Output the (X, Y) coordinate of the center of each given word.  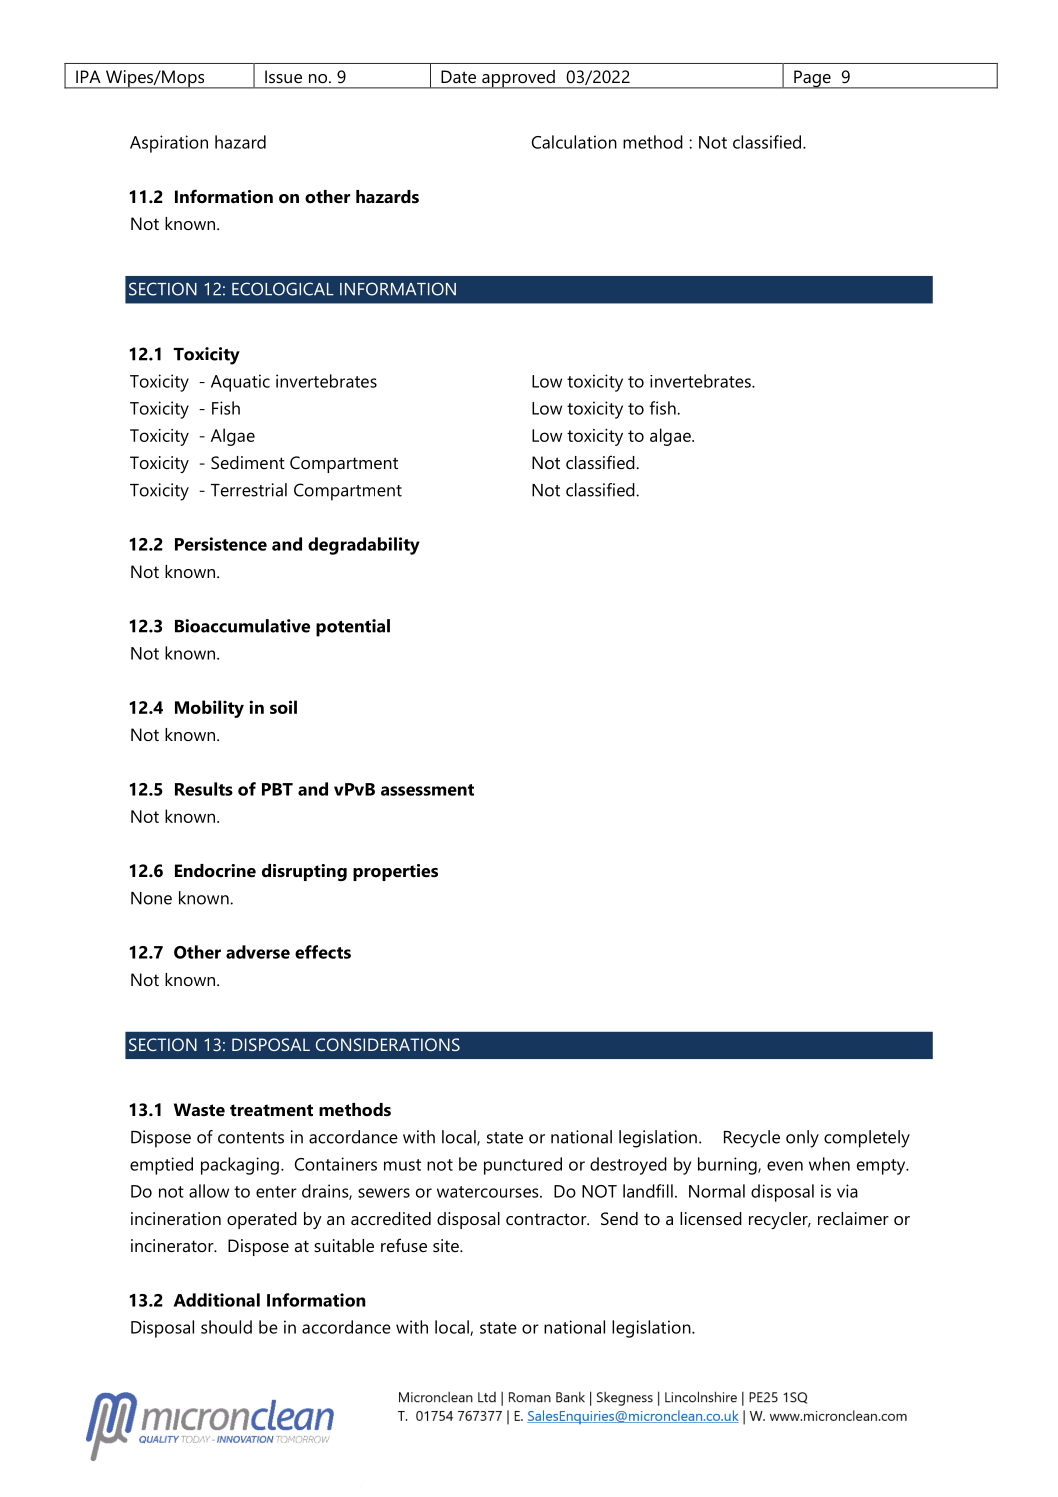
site (447, 1245)
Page (812, 79)
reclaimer (853, 1218)
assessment (427, 790)
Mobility (209, 709)
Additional (217, 1300)
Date (458, 76)
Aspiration (169, 144)
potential (353, 628)
